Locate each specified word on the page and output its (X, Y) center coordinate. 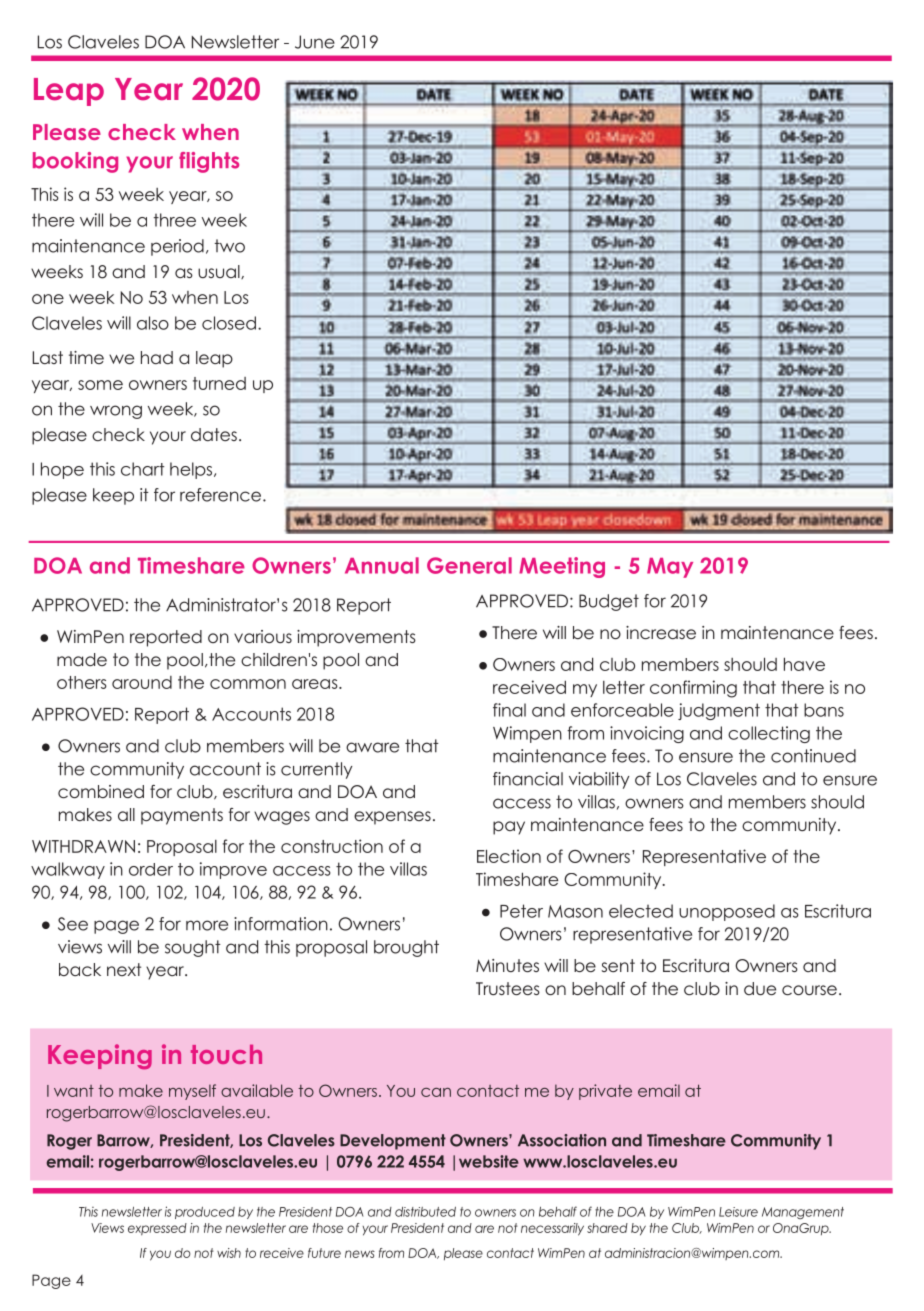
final (509, 710)
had (157, 357)
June (315, 42)
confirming (693, 689)
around (142, 682)
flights (209, 162)
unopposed (727, 912)
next (124, 969)
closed (229, 323)
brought (406, 948)
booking (75, 162)
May (670, 568)
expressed (157, 1229)
